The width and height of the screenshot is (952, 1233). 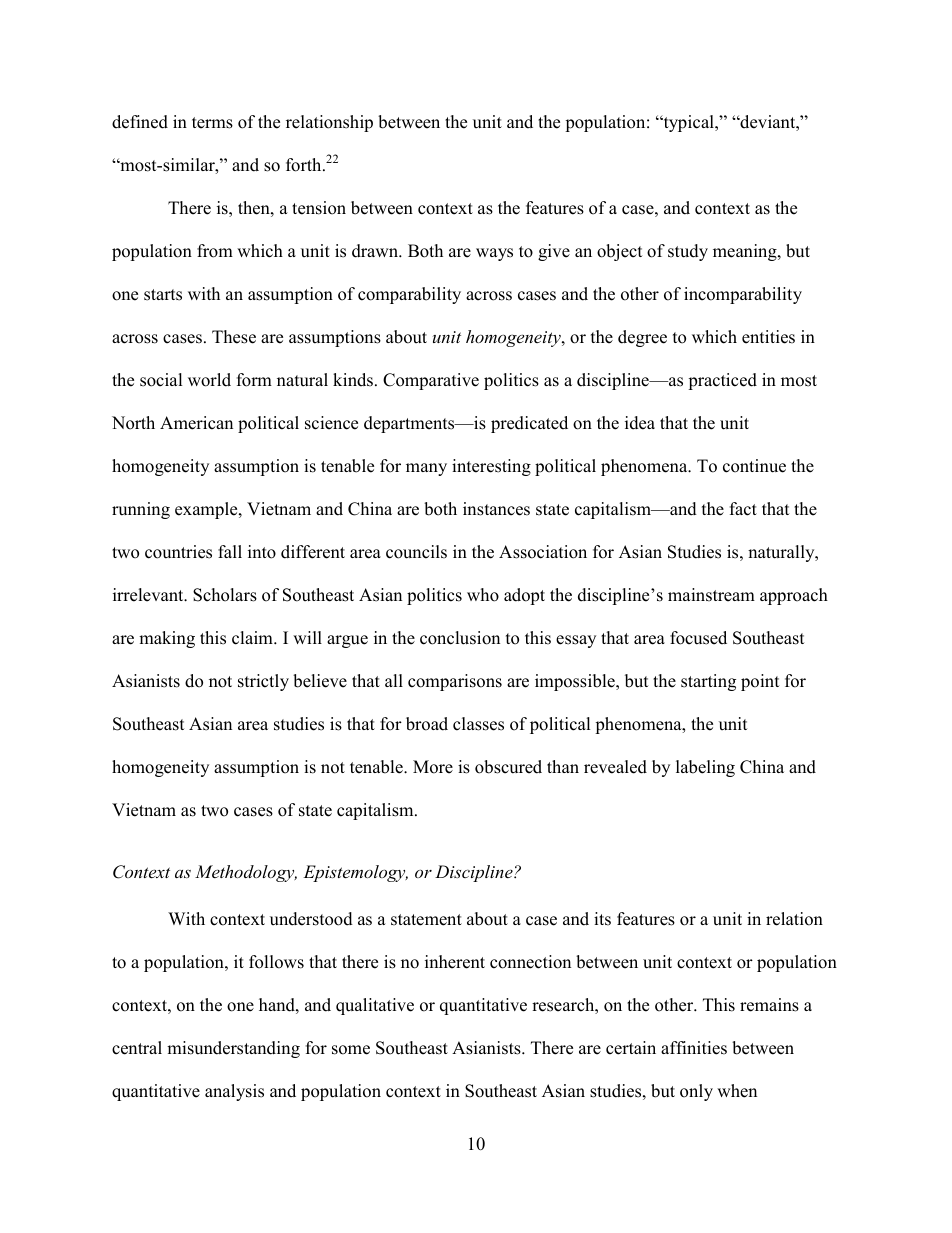 I want to click on mainstream, so click(x=711, y=595).
